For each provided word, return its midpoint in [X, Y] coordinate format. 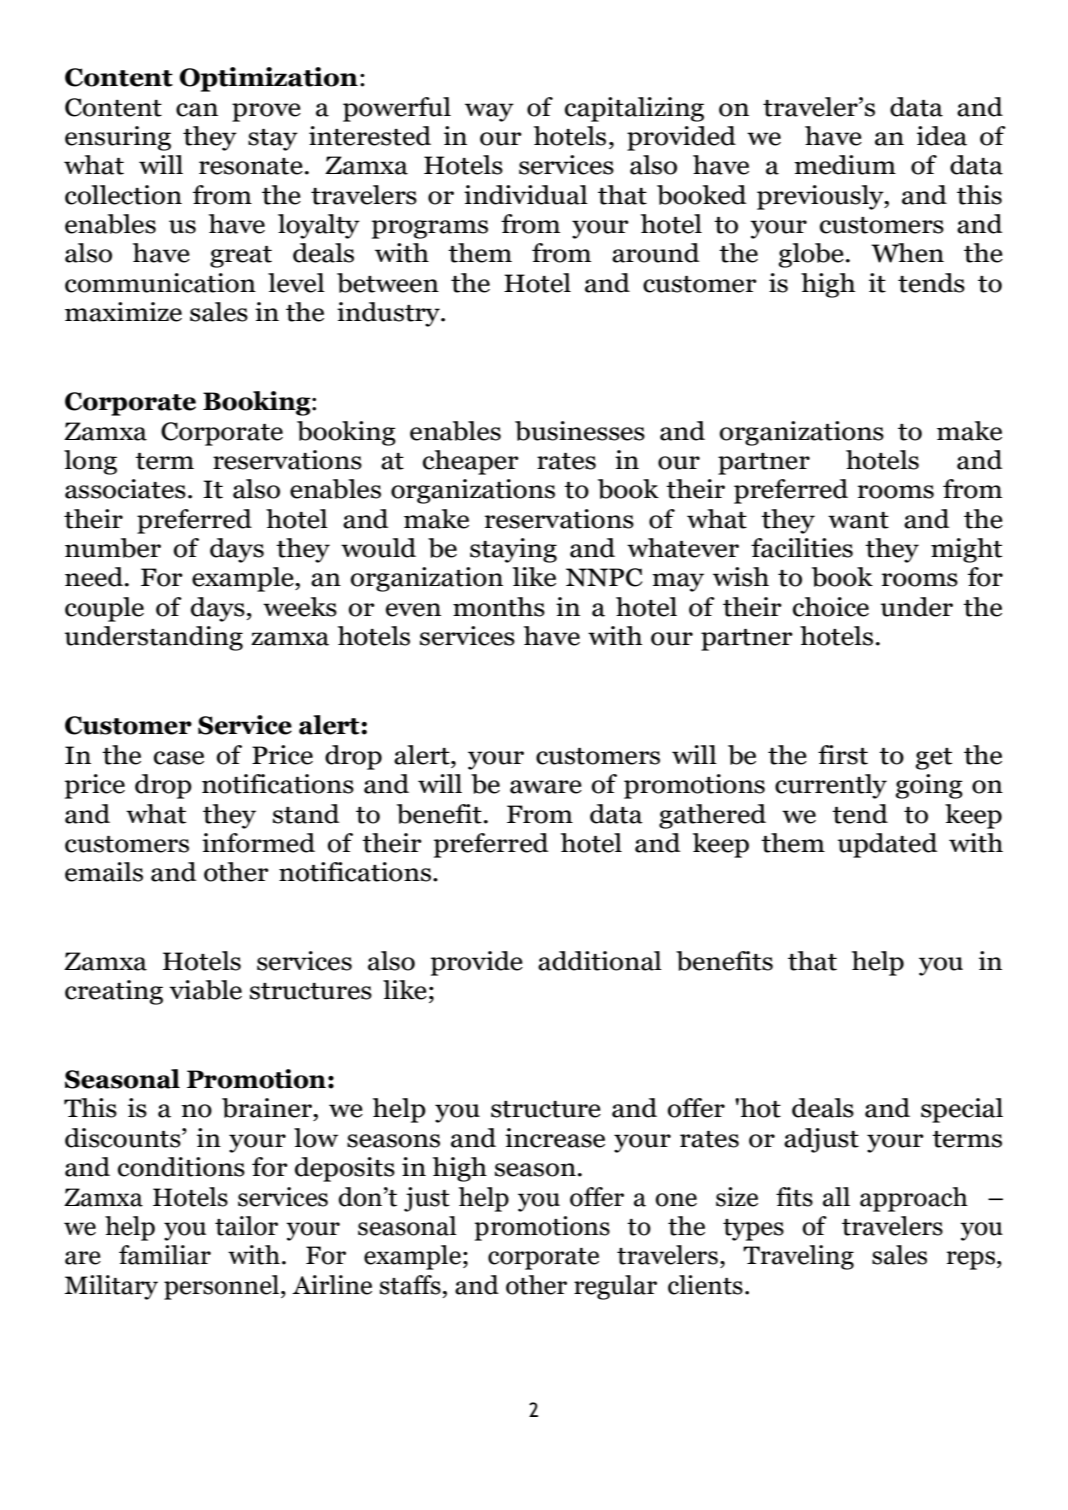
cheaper [471, 462]
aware [546, 787]
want [858, 520]
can [197, 110]
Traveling [798, 1257]
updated [888, 845]
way [489, 112]
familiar [165, 1255]
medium [845, 165]
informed [258, 843]
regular [615, 1287]
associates [125, 489]
